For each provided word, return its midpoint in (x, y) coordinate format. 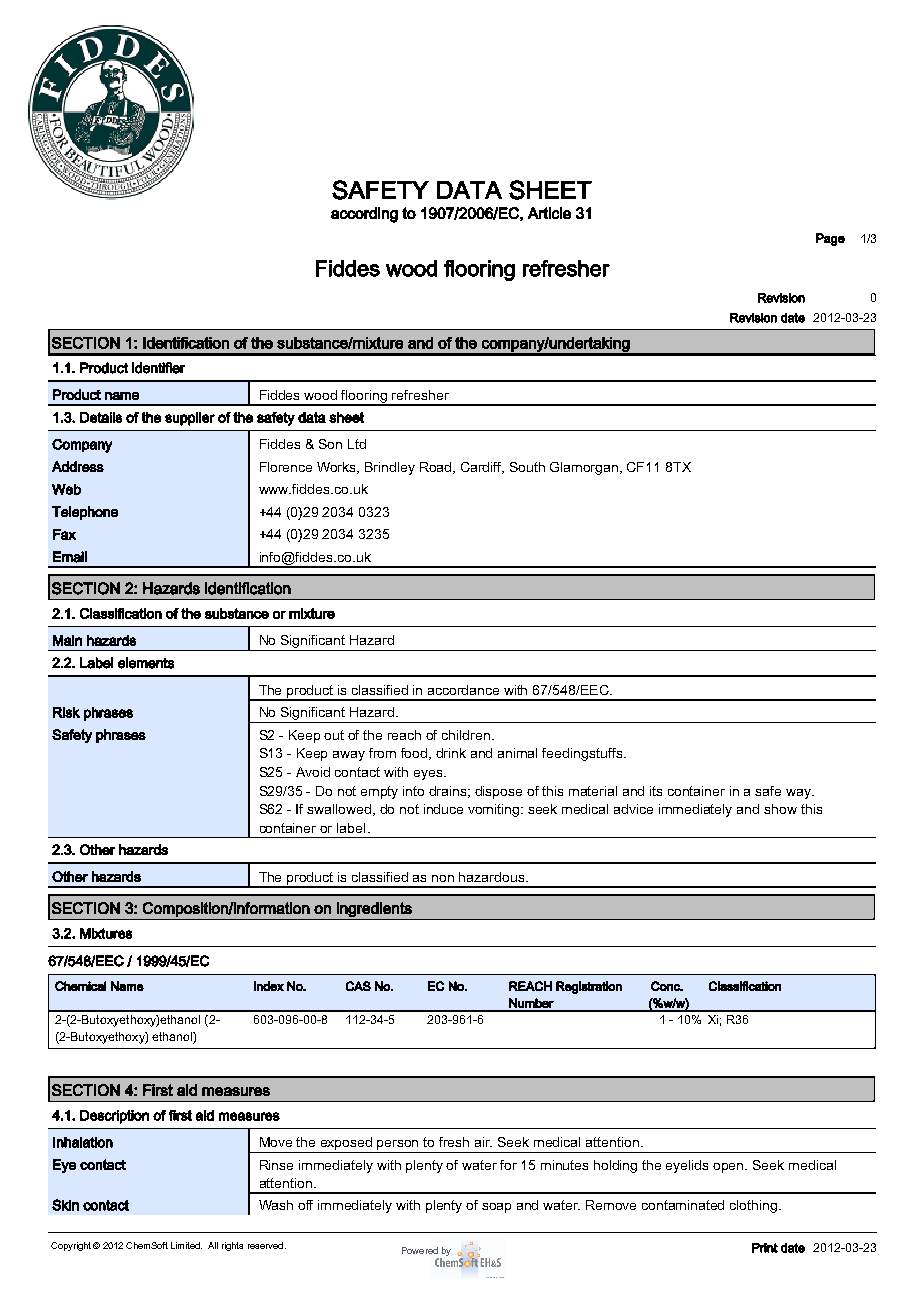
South (527, 467)
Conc (666, 986)
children (467, 735)
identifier (158, 368)
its (656, 791)
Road (437, 468)
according (364, 215)
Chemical (80, 986)
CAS (358, 986)
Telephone (85, 513)
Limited (186, 1245)
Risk (66, 712)
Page (830, 239)
